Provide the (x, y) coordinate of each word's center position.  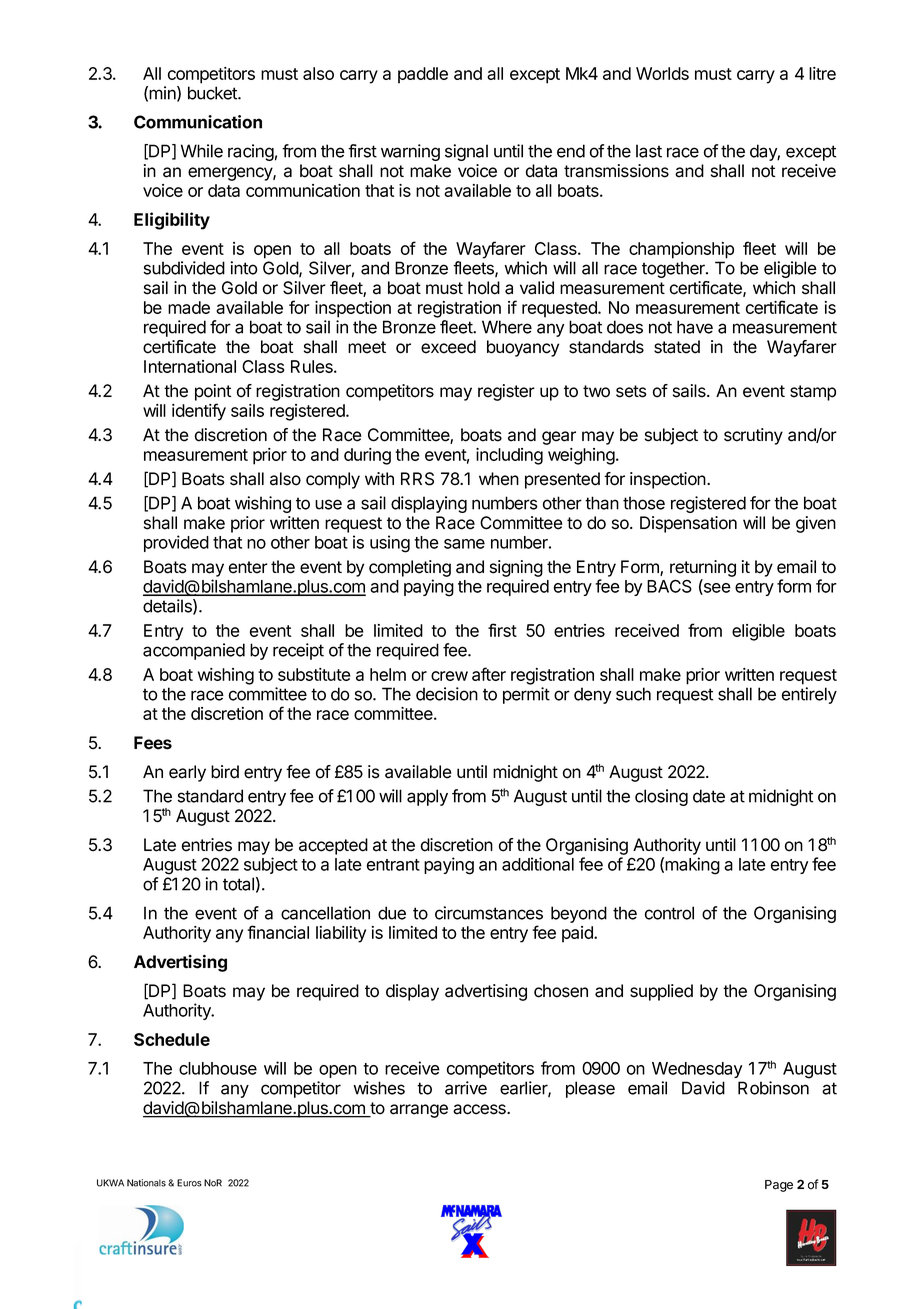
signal (466, 152)
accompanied (194, 651)
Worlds (662, 73)
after (489, 674)
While (202, 151)
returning (703, 568)
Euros (189, 1183)
